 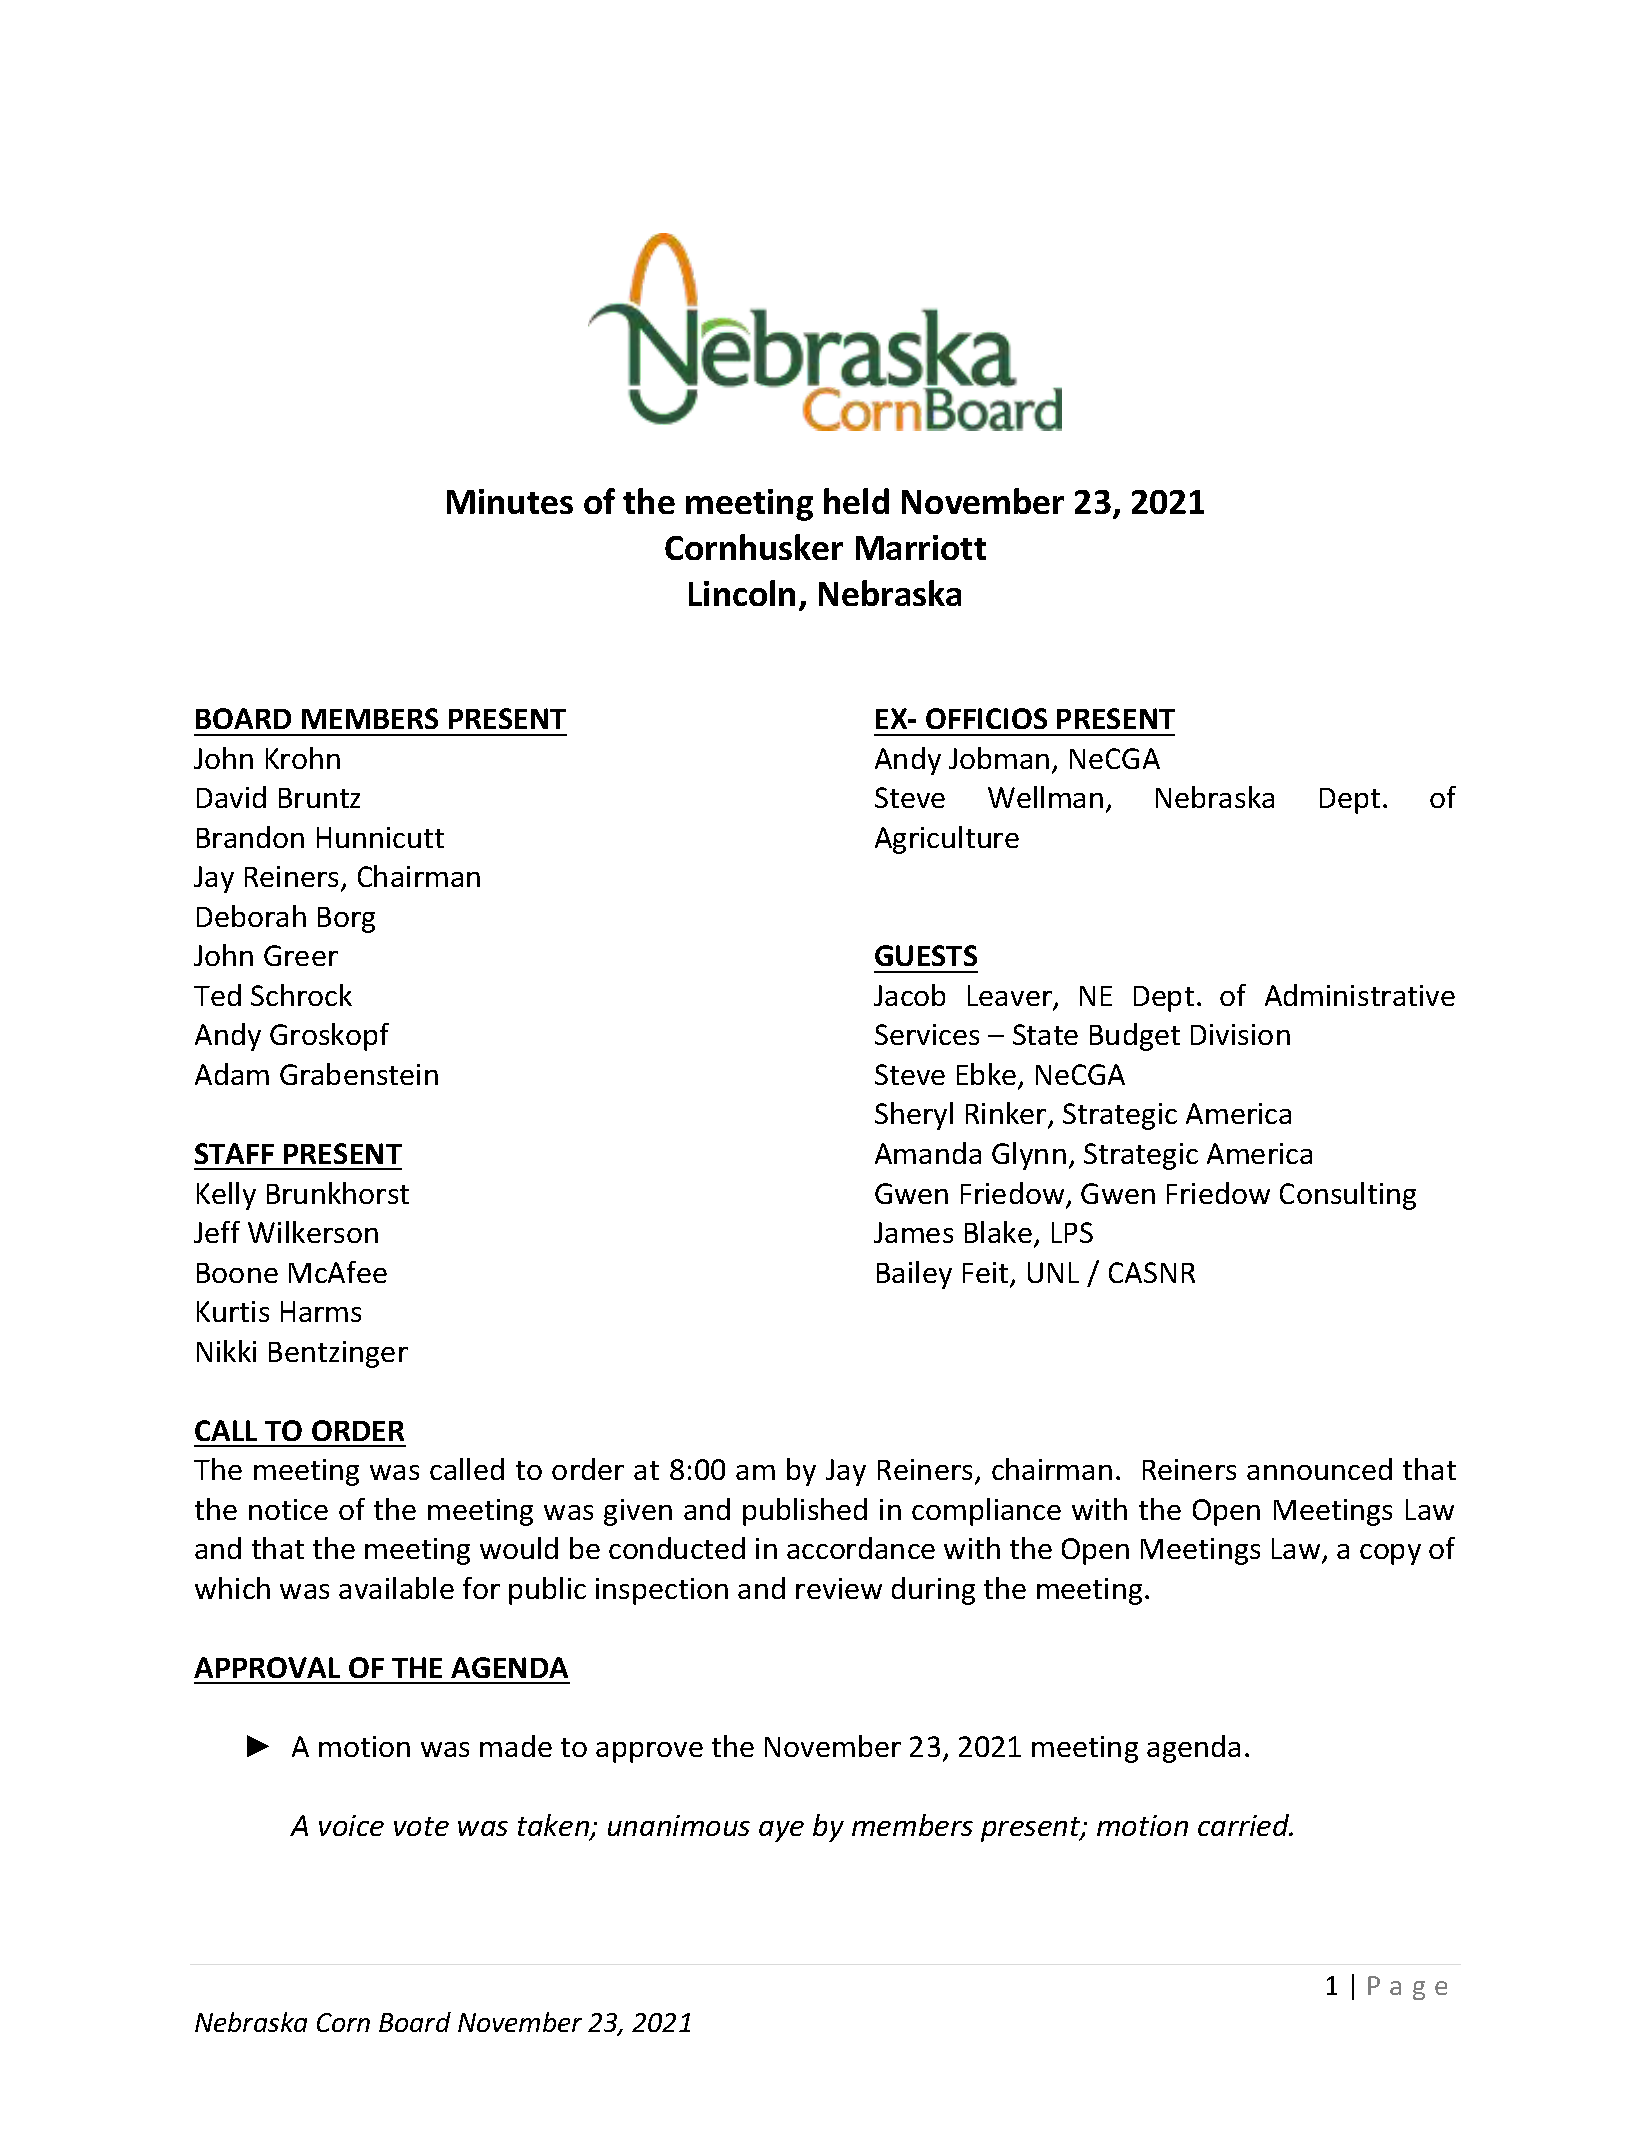 What do you see at coordinates (1390, 1554) in the screenshot?
I see `copy` at bounding box center [1390, 1554].
